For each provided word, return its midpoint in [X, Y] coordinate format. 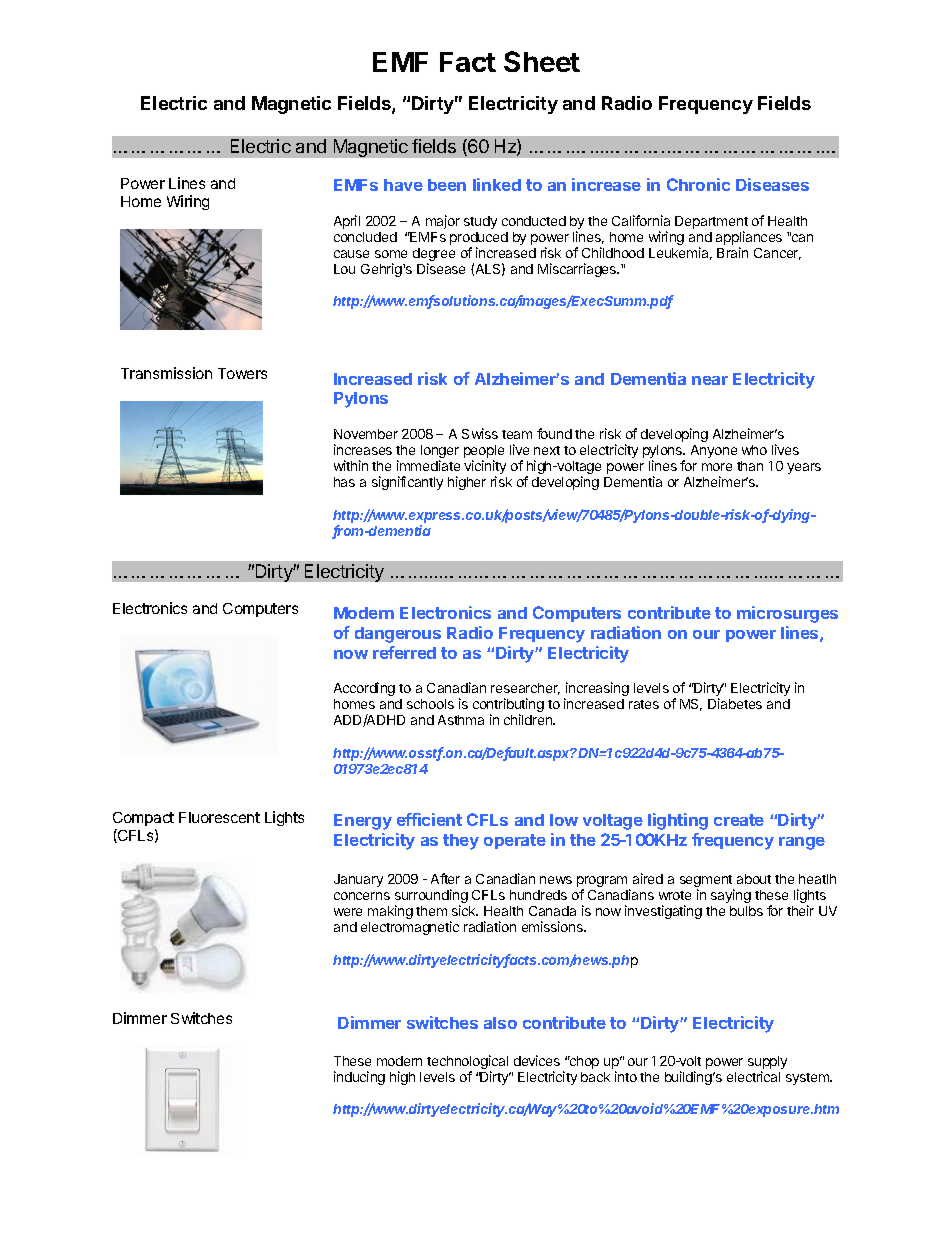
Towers [242, 373]
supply [767, 1064]
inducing [359, 1078]
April [347, 222]
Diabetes [735, 703]
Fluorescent [219, 817]
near [710, 380]
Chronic [698, 184]
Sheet [542, 61]
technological [467, 1063]
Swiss [480, 433]
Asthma [461, 720]
